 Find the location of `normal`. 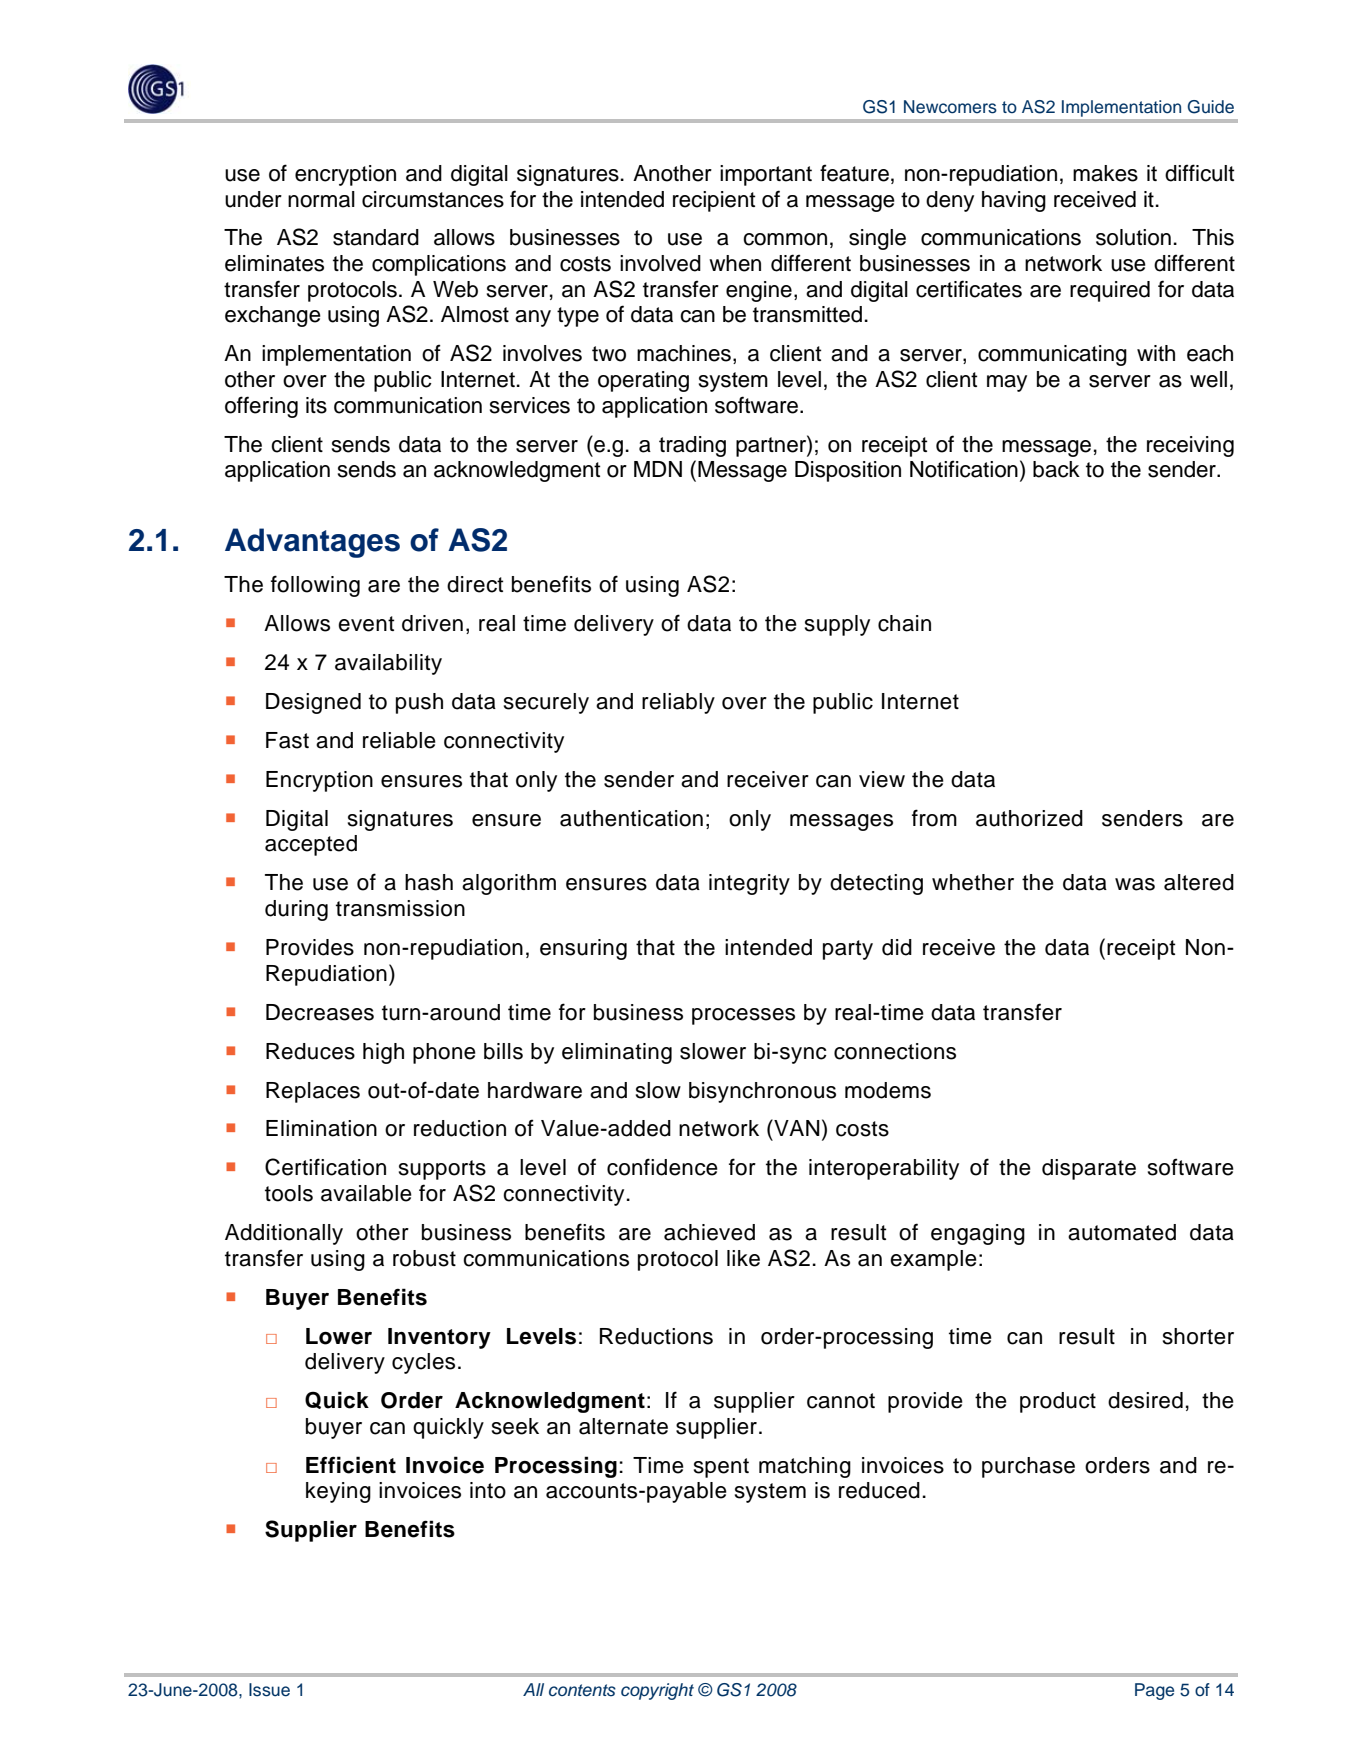

normal is located at coordinates (321, 199).
